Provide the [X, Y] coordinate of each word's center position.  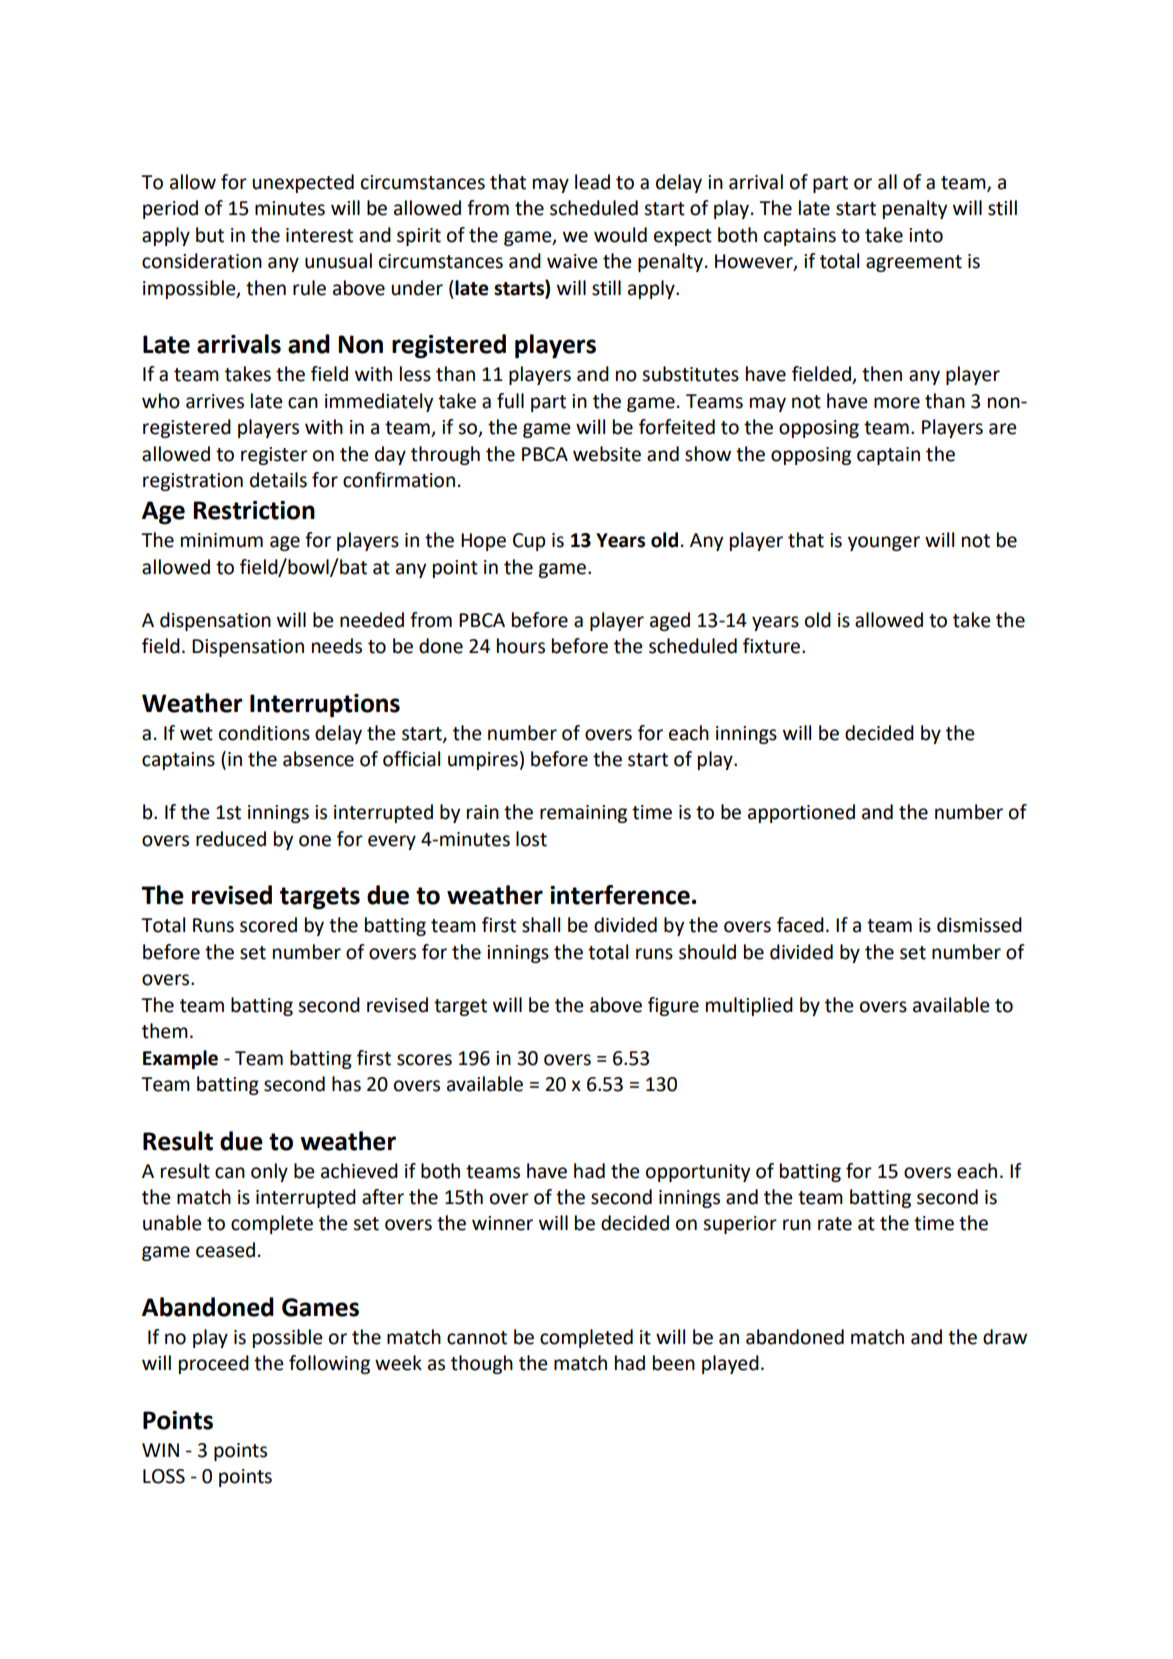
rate [835, 1224]
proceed [214, 1364]
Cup [529, 542]
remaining [583, 814]
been [674, 1363]
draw [1005, 1337]
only [269, 1172]
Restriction [254, 510]
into [926, 235]
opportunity [698, 1173]
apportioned [801, 813]
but [210, 235]
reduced [231, 839]
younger [884, 543]
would [620, 235]
